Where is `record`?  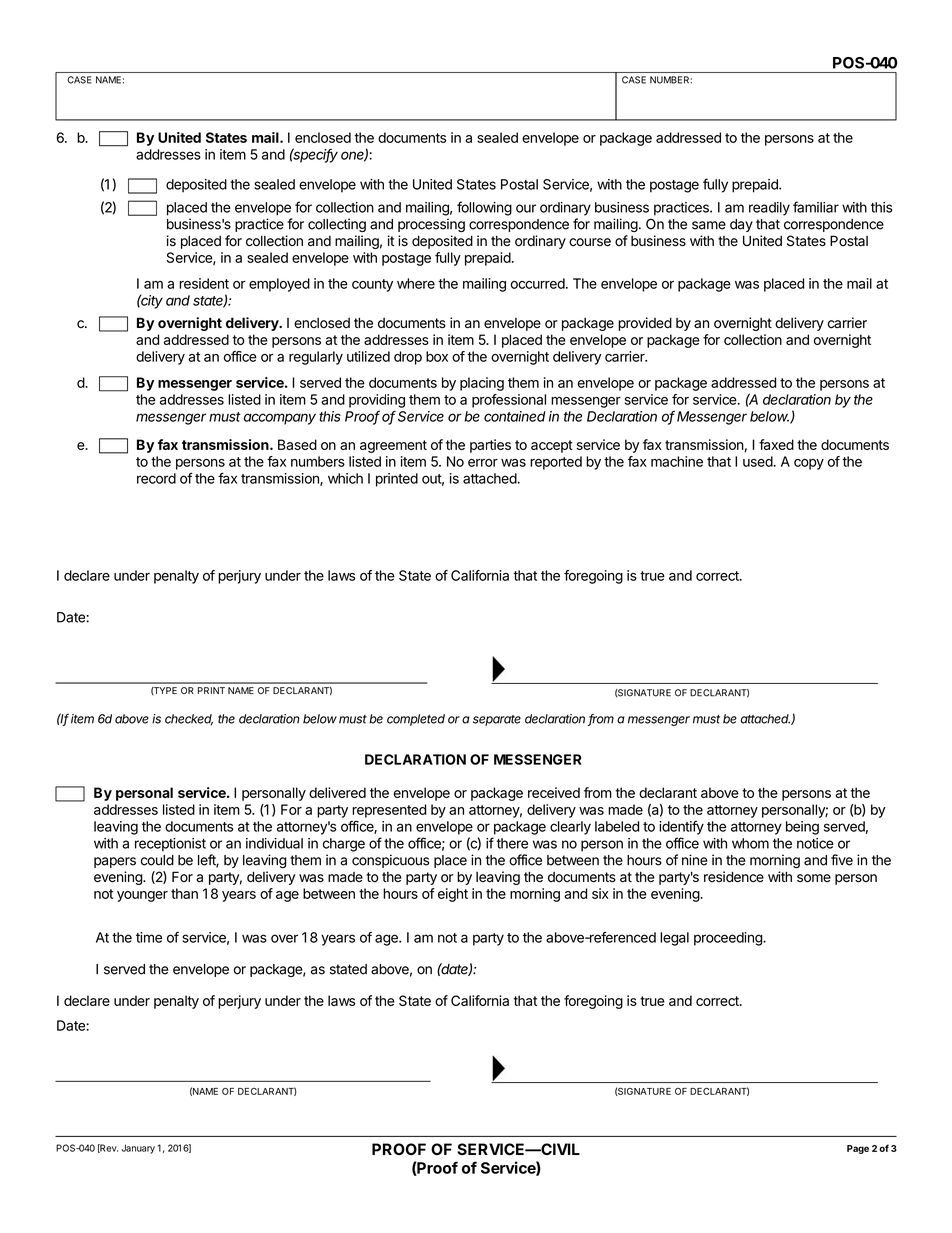
record is located at coordinates (156, 478).
